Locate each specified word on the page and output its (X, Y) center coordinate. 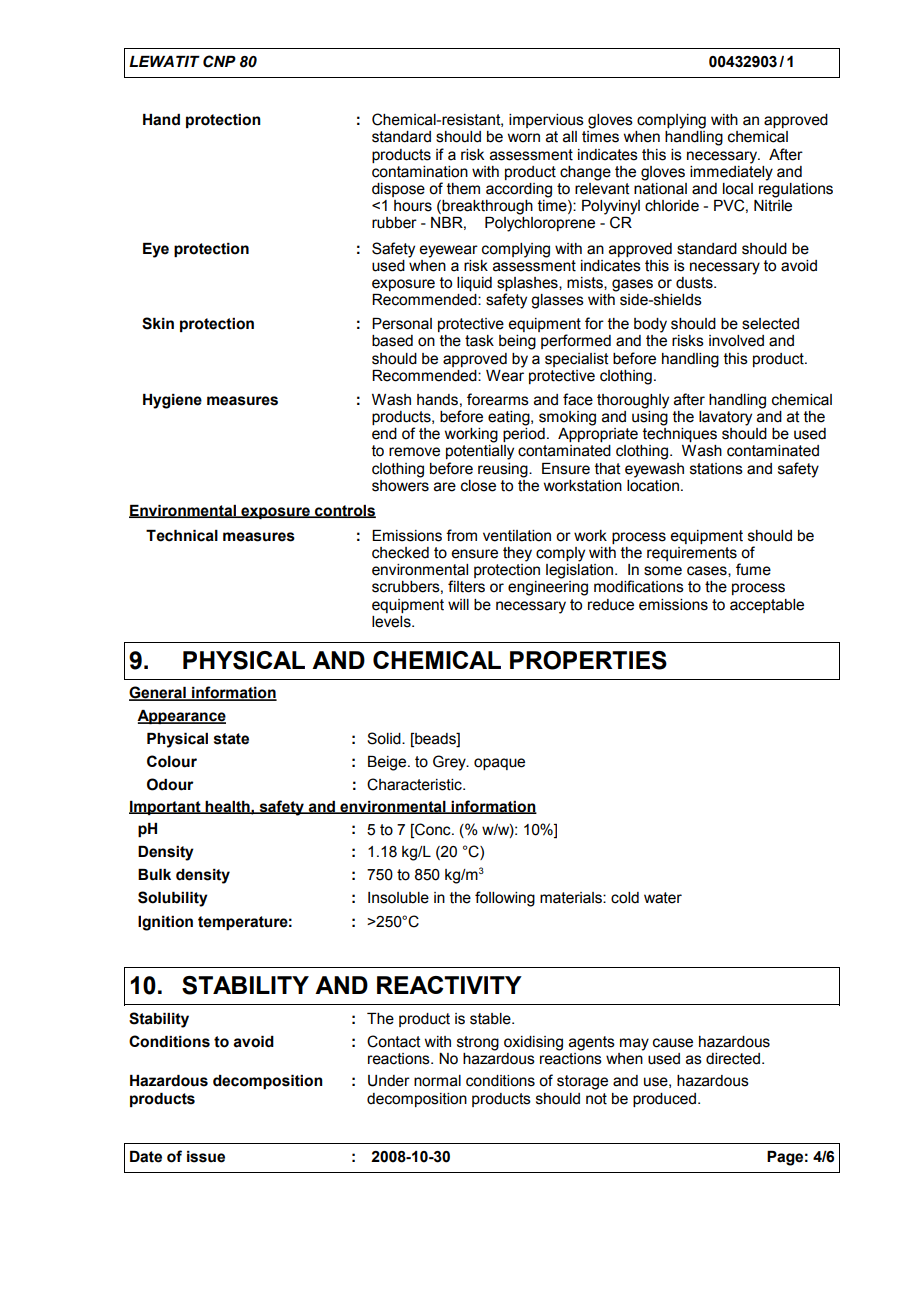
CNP (219, 61)
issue (206, 1157)
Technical (182, 536)
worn (524, 138)
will (458, 604)
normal (437, 1081)
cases (708, 571)
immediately (731, 172)
